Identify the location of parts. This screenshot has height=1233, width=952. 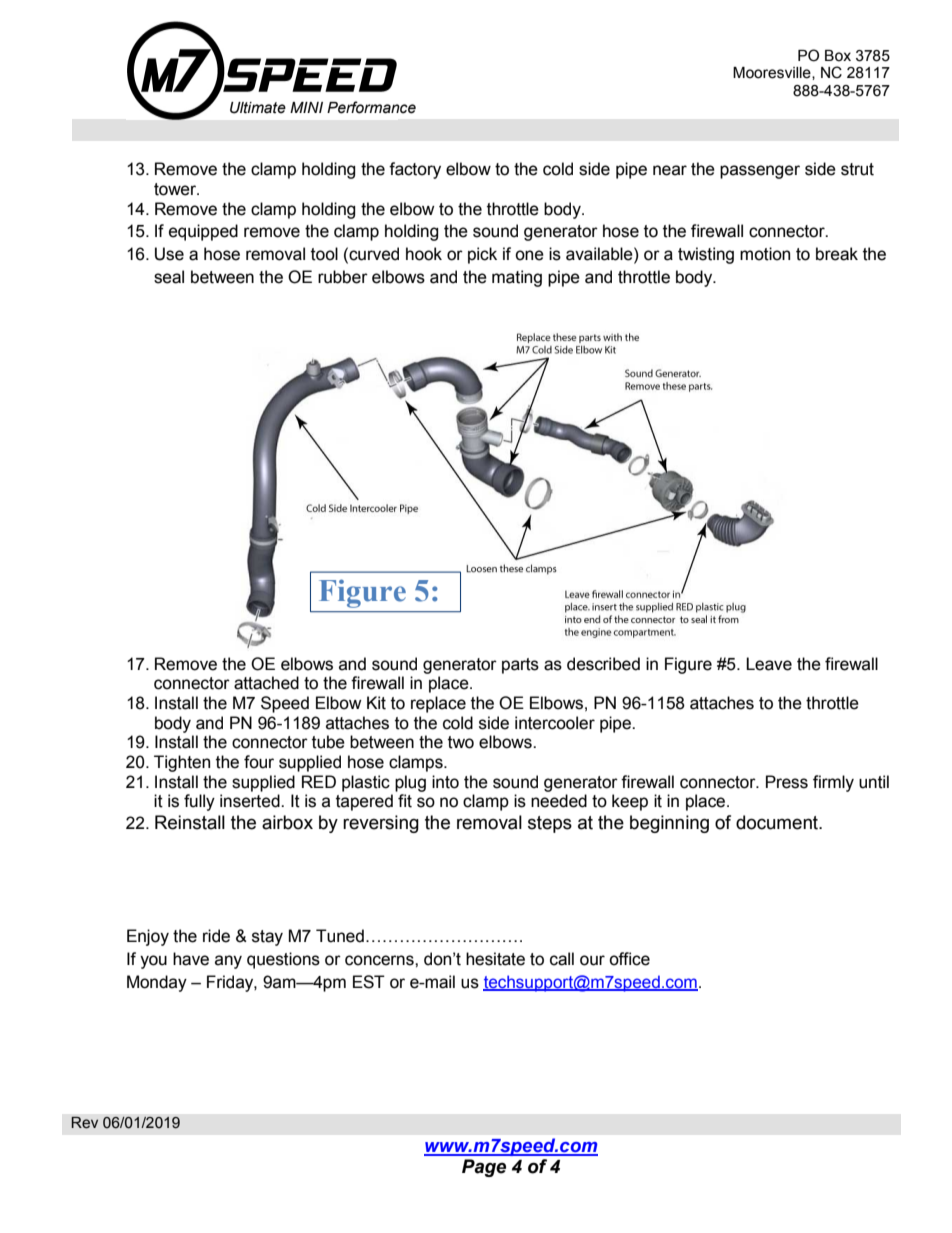
(520, 666).
